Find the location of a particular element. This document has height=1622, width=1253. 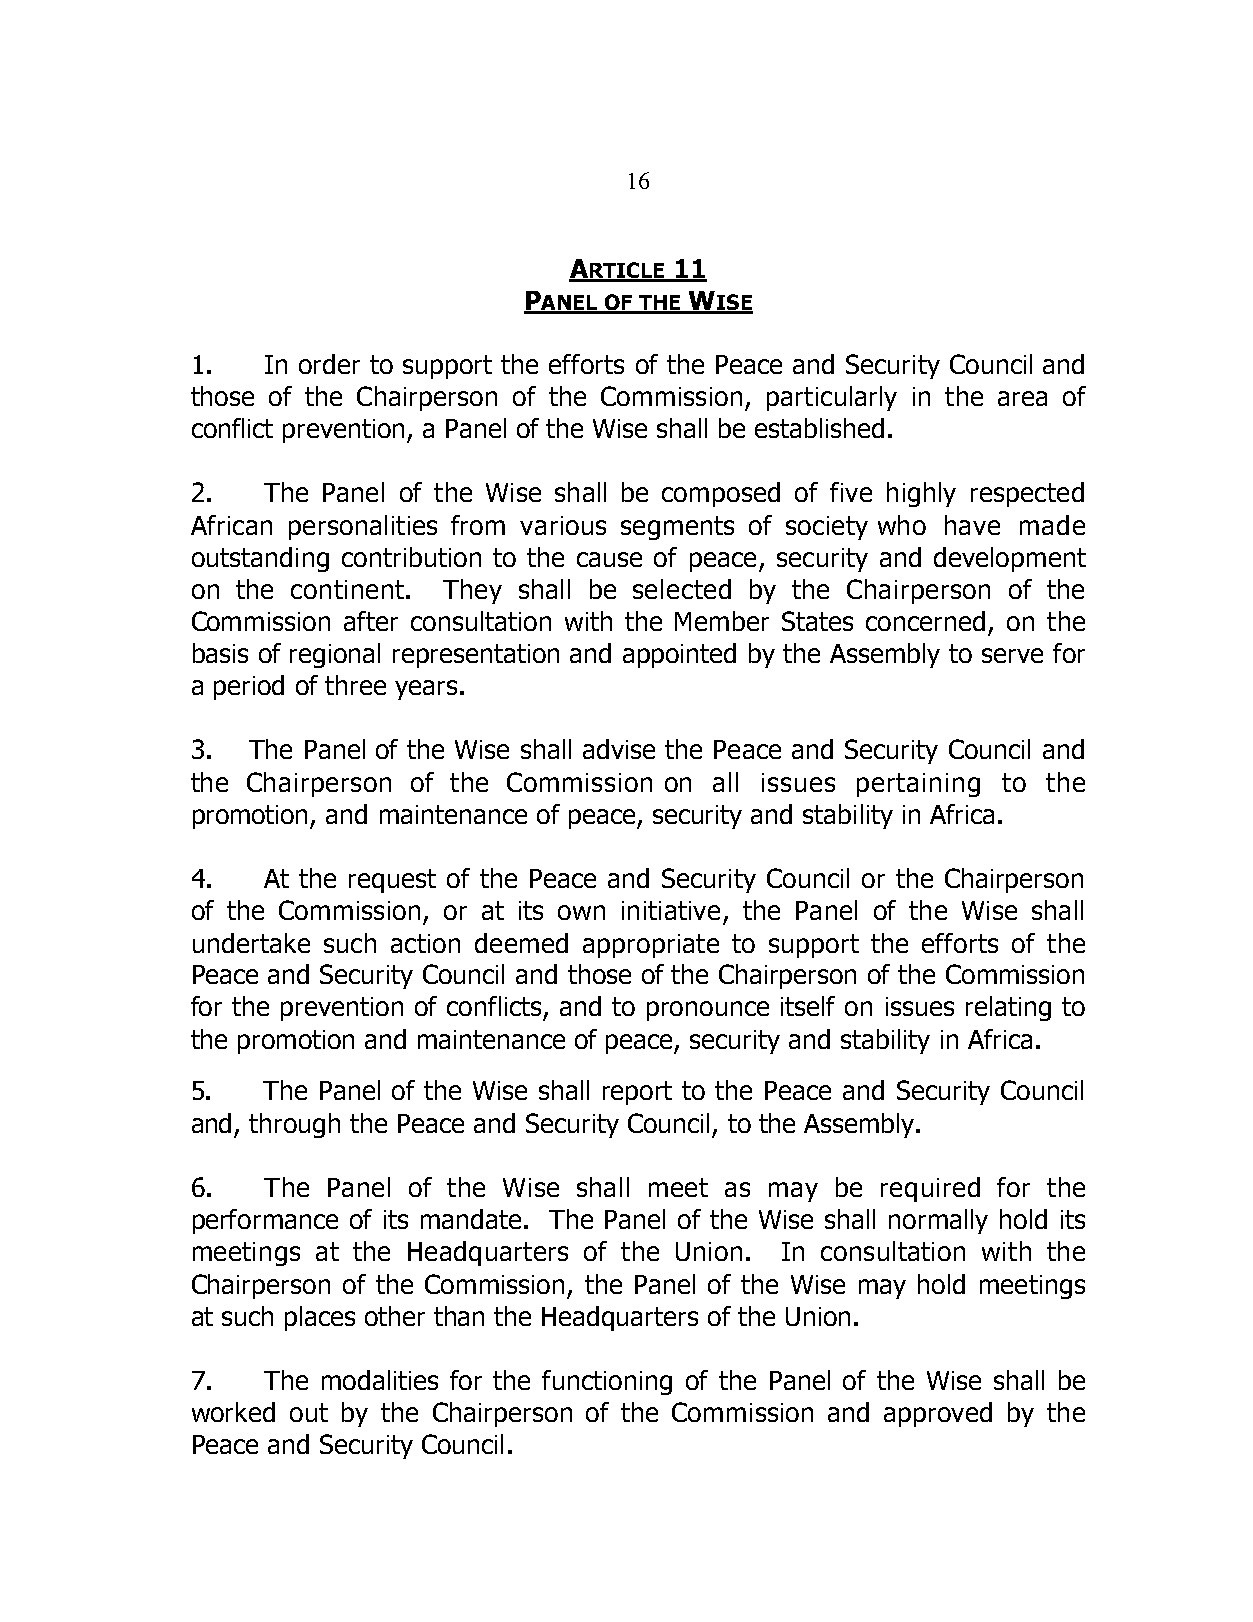

approved is located at coordinates (938, 1414).
